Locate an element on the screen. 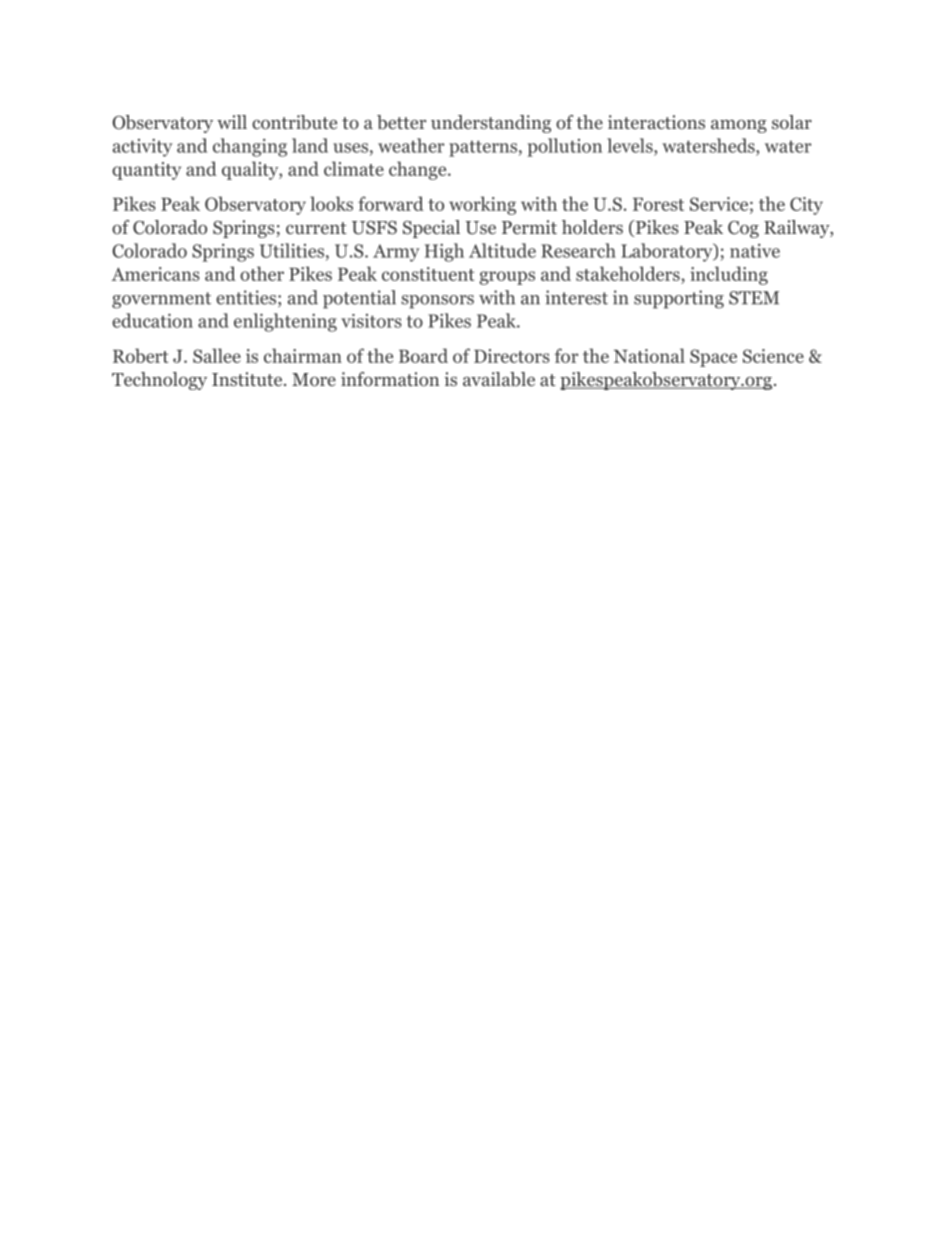 The width and height of the screenshot is (952, 1233). other is located at coordinates (262, 273).
